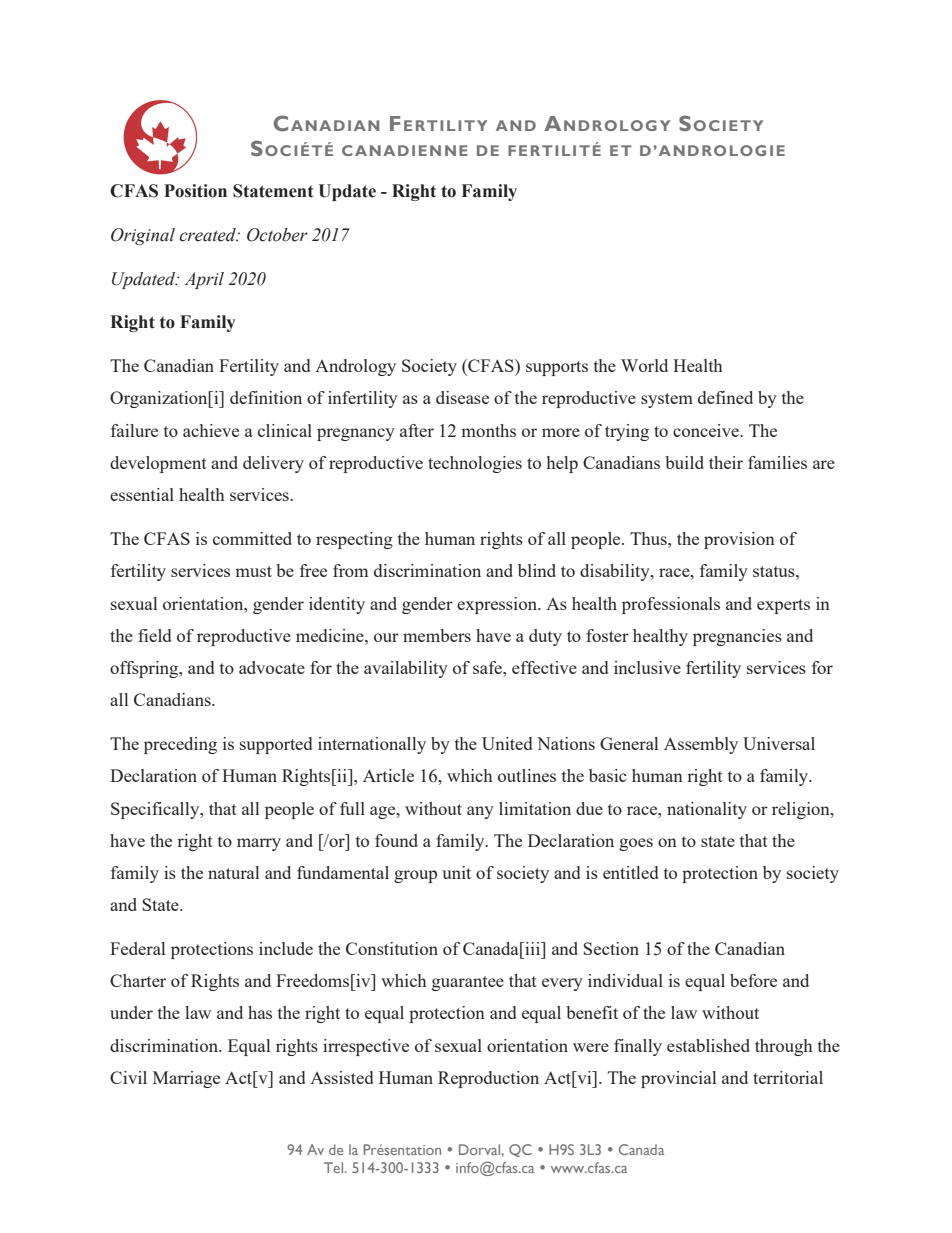  Describe the element at coordinates (272, 667) in the screenshot. I see `advocate` at that location.
